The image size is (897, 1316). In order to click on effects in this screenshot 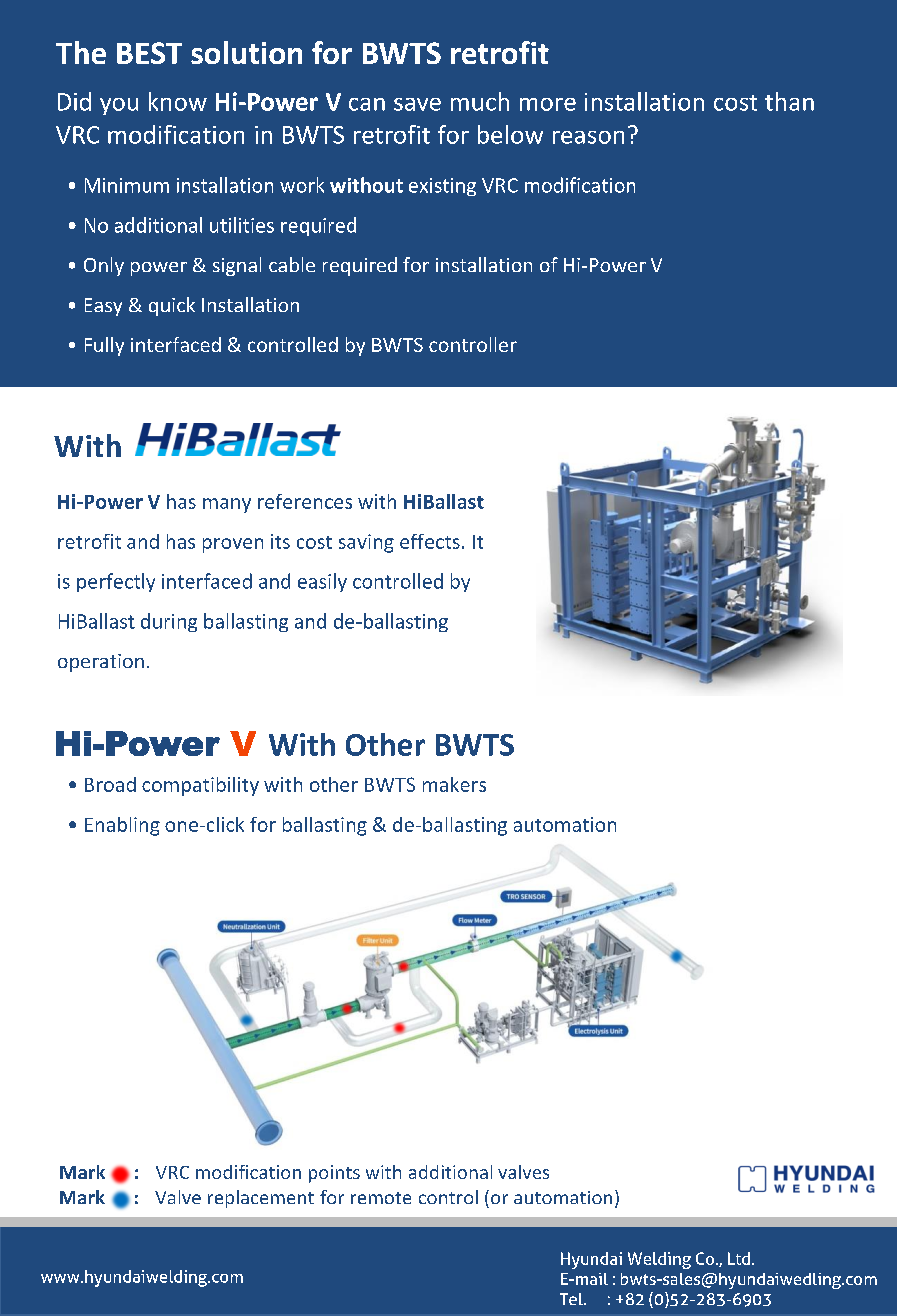, I will do `click(430, 541)`.
